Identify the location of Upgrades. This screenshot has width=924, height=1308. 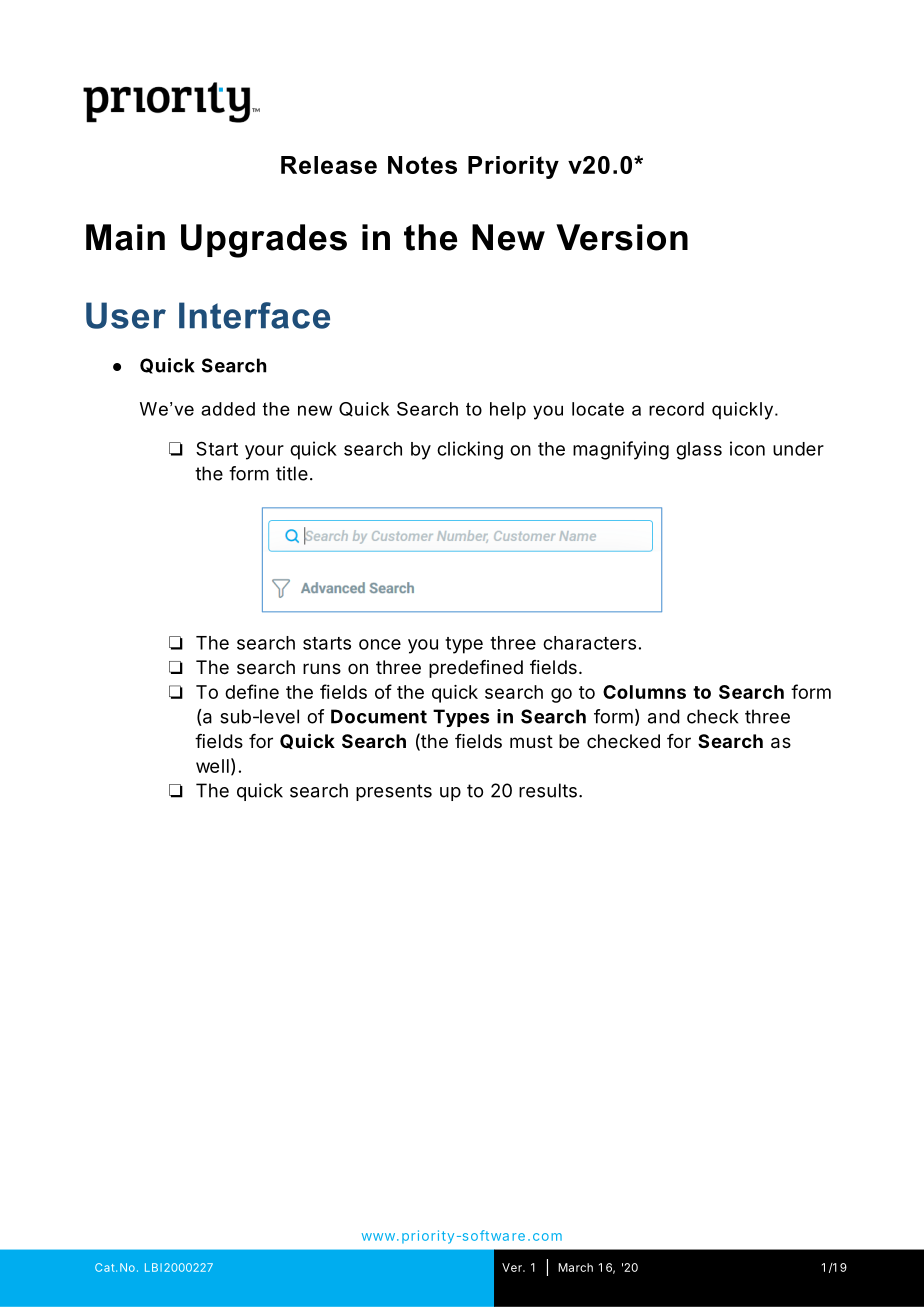
(264, 241).
